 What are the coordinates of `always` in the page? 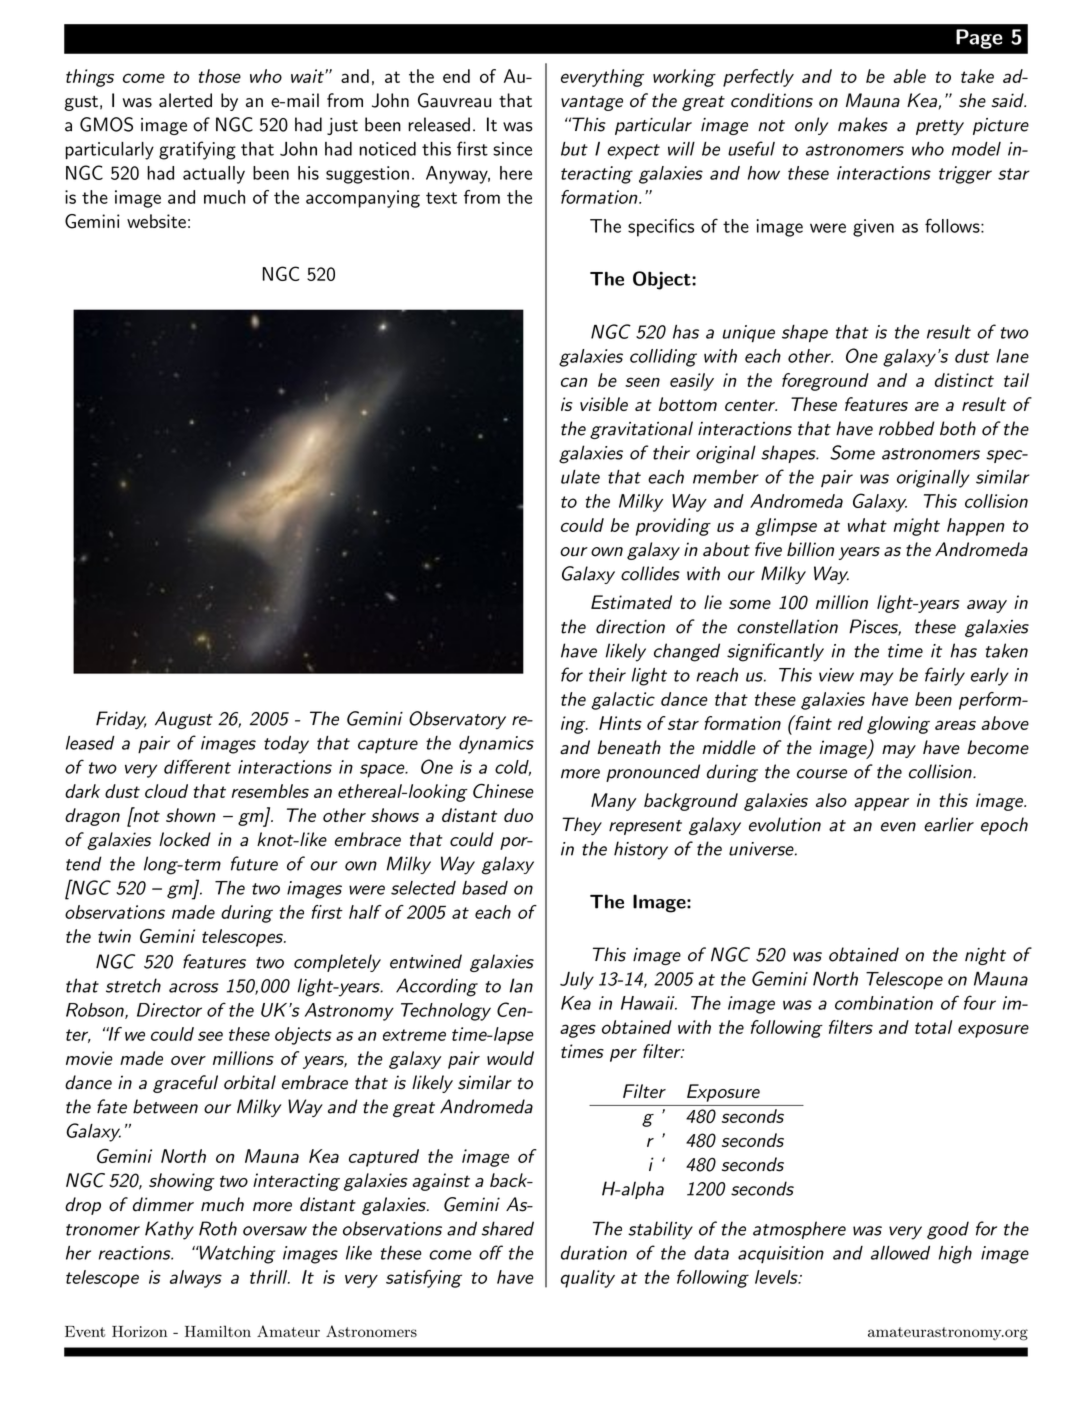 It's located at (196, 1279).
